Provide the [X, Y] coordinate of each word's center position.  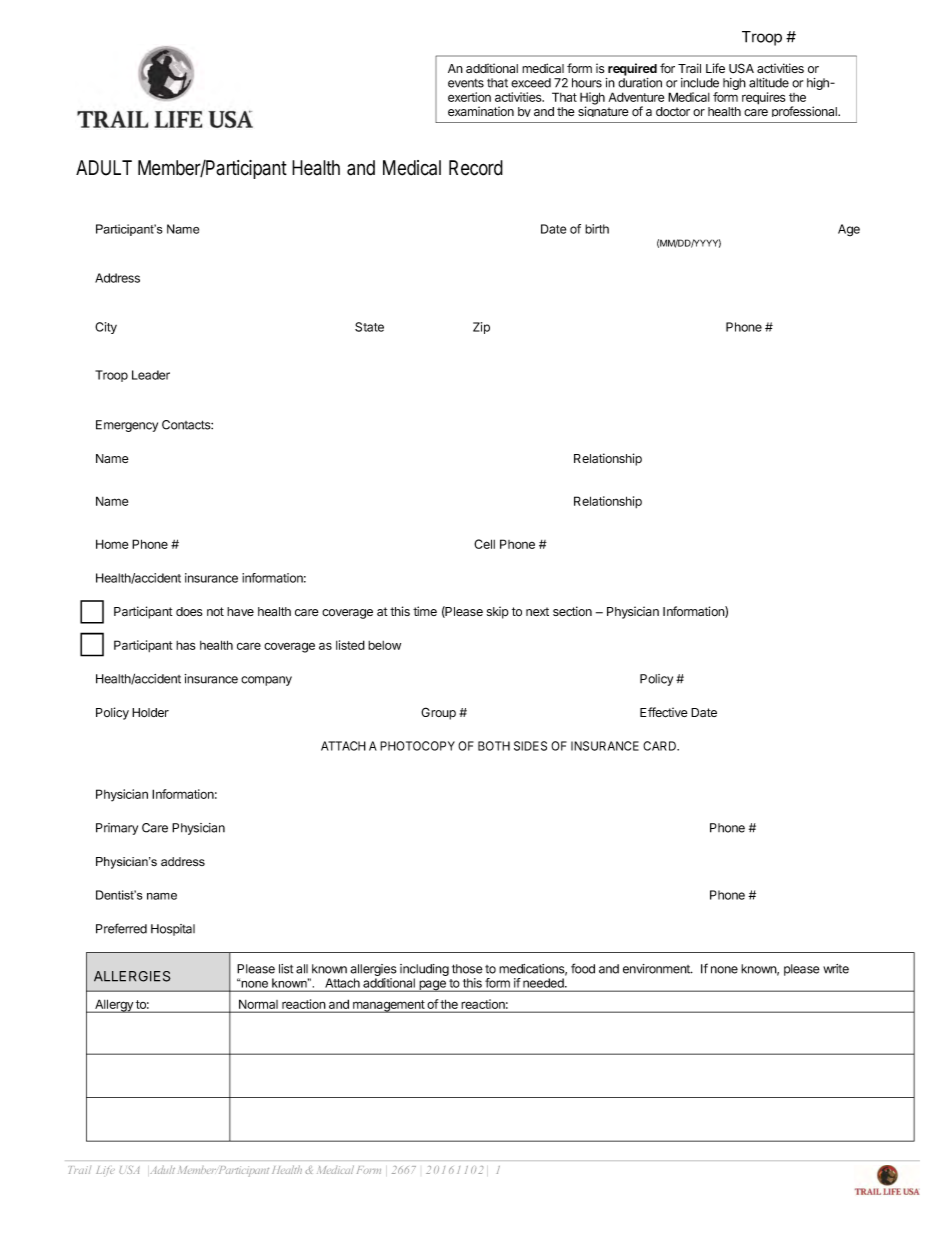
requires [763, 98]
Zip [481, 328]
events [466, 83]
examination [481, 111]
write [836, 969]
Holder [150, 712]
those [467, 969]
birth [597, 229]
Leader [151, 375]
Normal [258, 1004]
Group [438, 713]
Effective [664, 712]
